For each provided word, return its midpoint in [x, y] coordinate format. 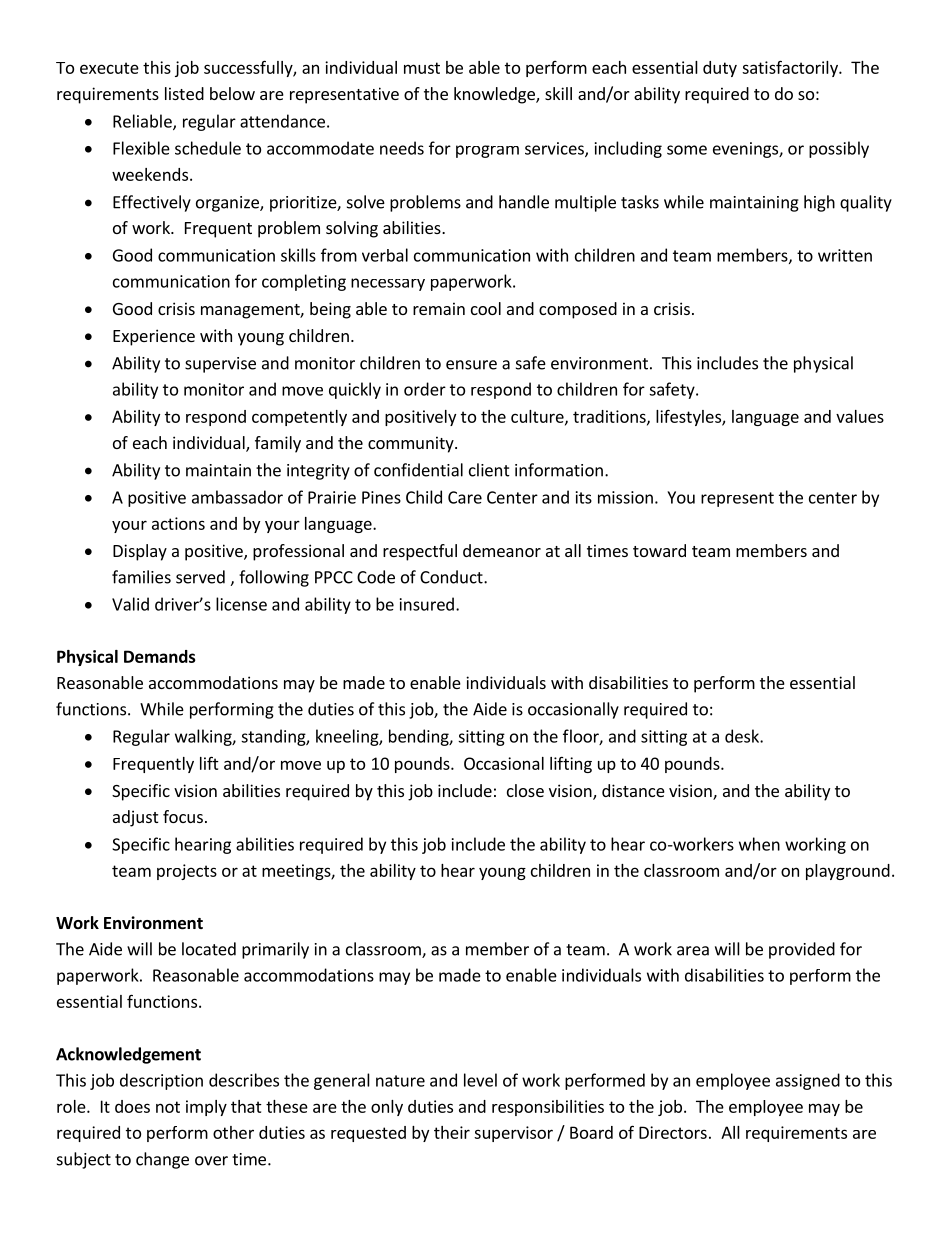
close [525, 790]
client [489, 470]
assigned [808, 1081]
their [452, 1132]
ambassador [237, 497]
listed [184, 93]
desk [743, 736]
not [168, 1107]
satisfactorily [791, 68]
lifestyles [689, 417]
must [422, 68]
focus [183, 816]
